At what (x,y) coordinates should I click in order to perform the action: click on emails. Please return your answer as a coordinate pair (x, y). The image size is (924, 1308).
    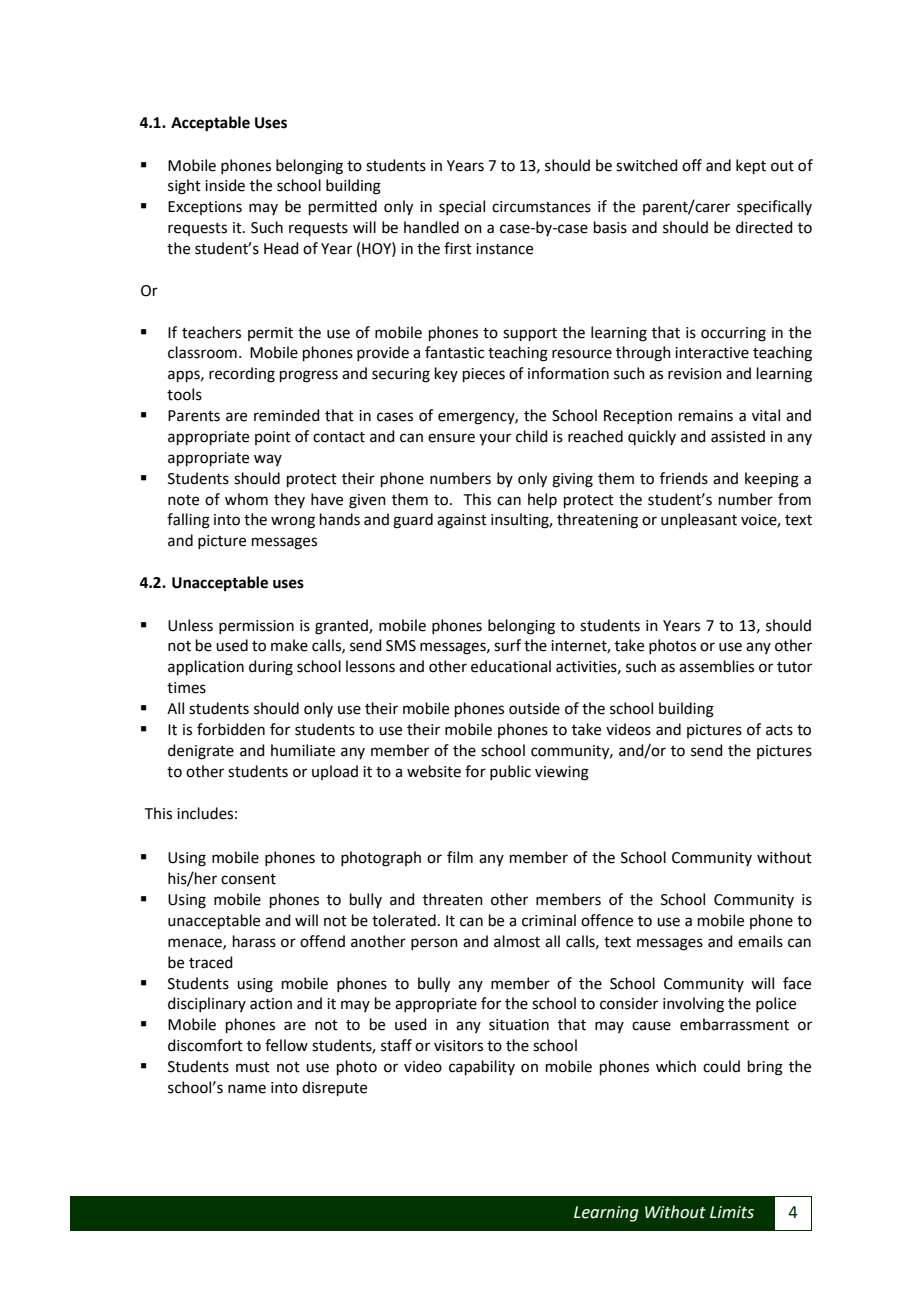
    Looking at the image, I should click on (760, 941).
